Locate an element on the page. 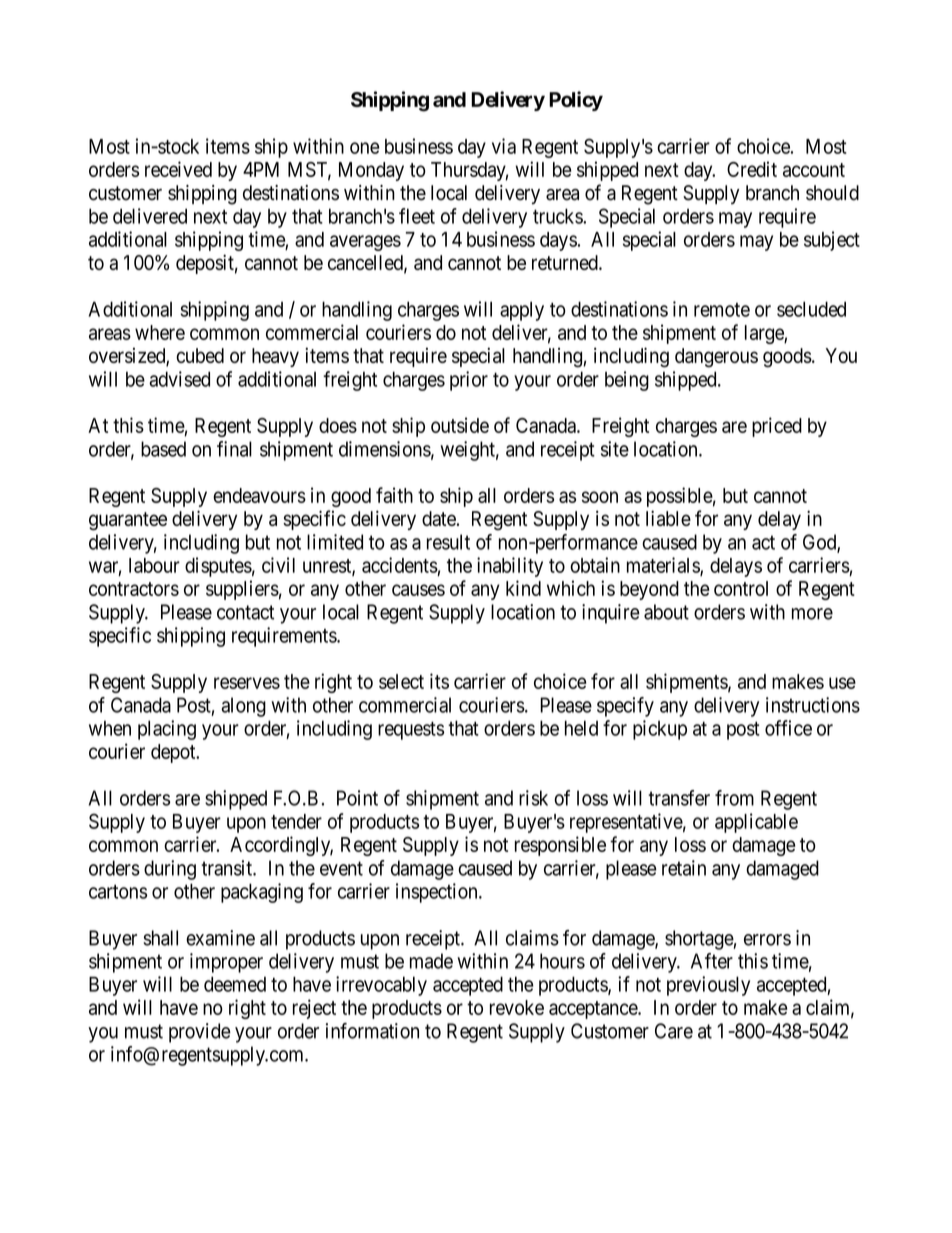 The width and height of the page is (952, 1233). disputes is located at coordinates (218, 567).
